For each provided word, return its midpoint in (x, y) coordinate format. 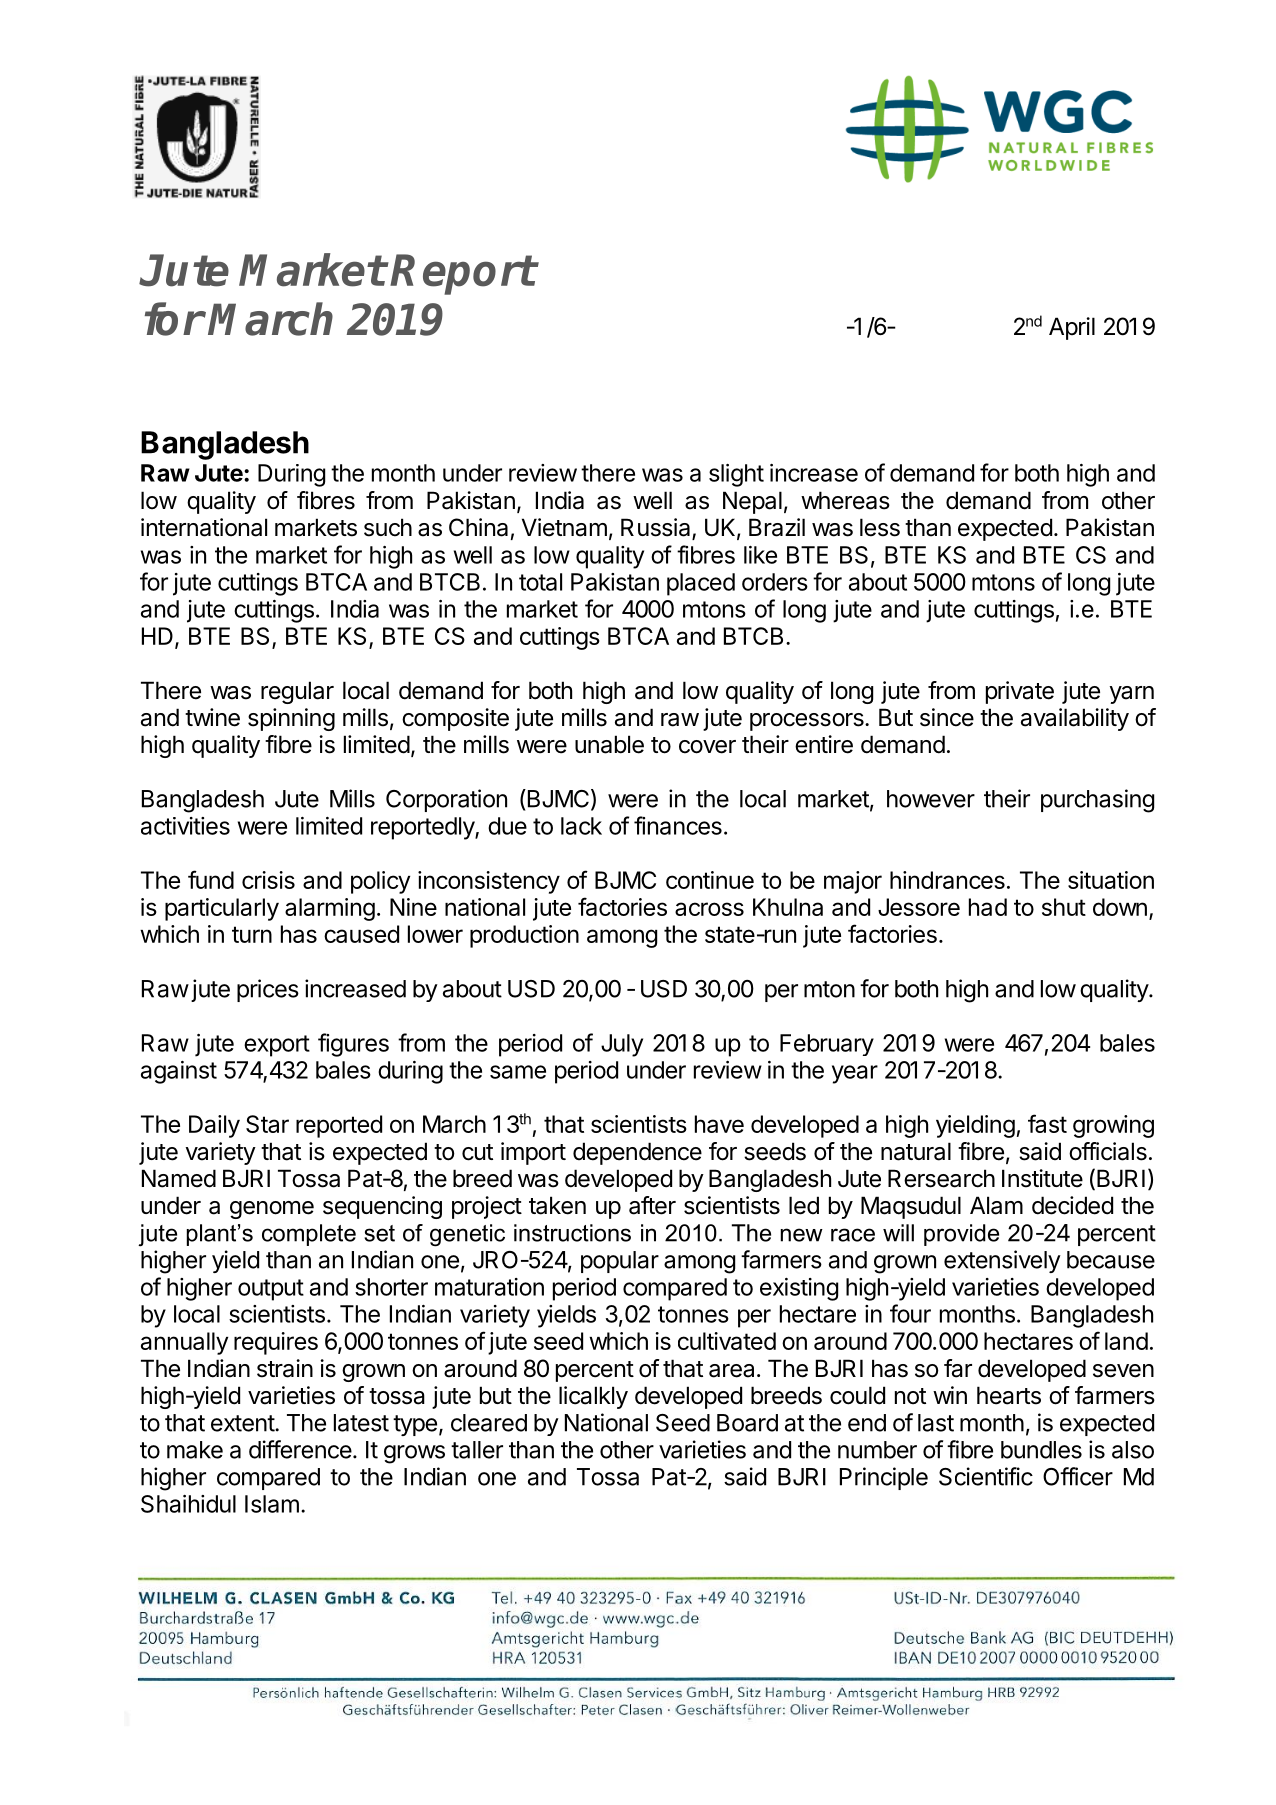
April (1072, 328)
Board (747, 1423)
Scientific (986, 1476)
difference (300, 1449)
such (388, 527)
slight (736, 475)
